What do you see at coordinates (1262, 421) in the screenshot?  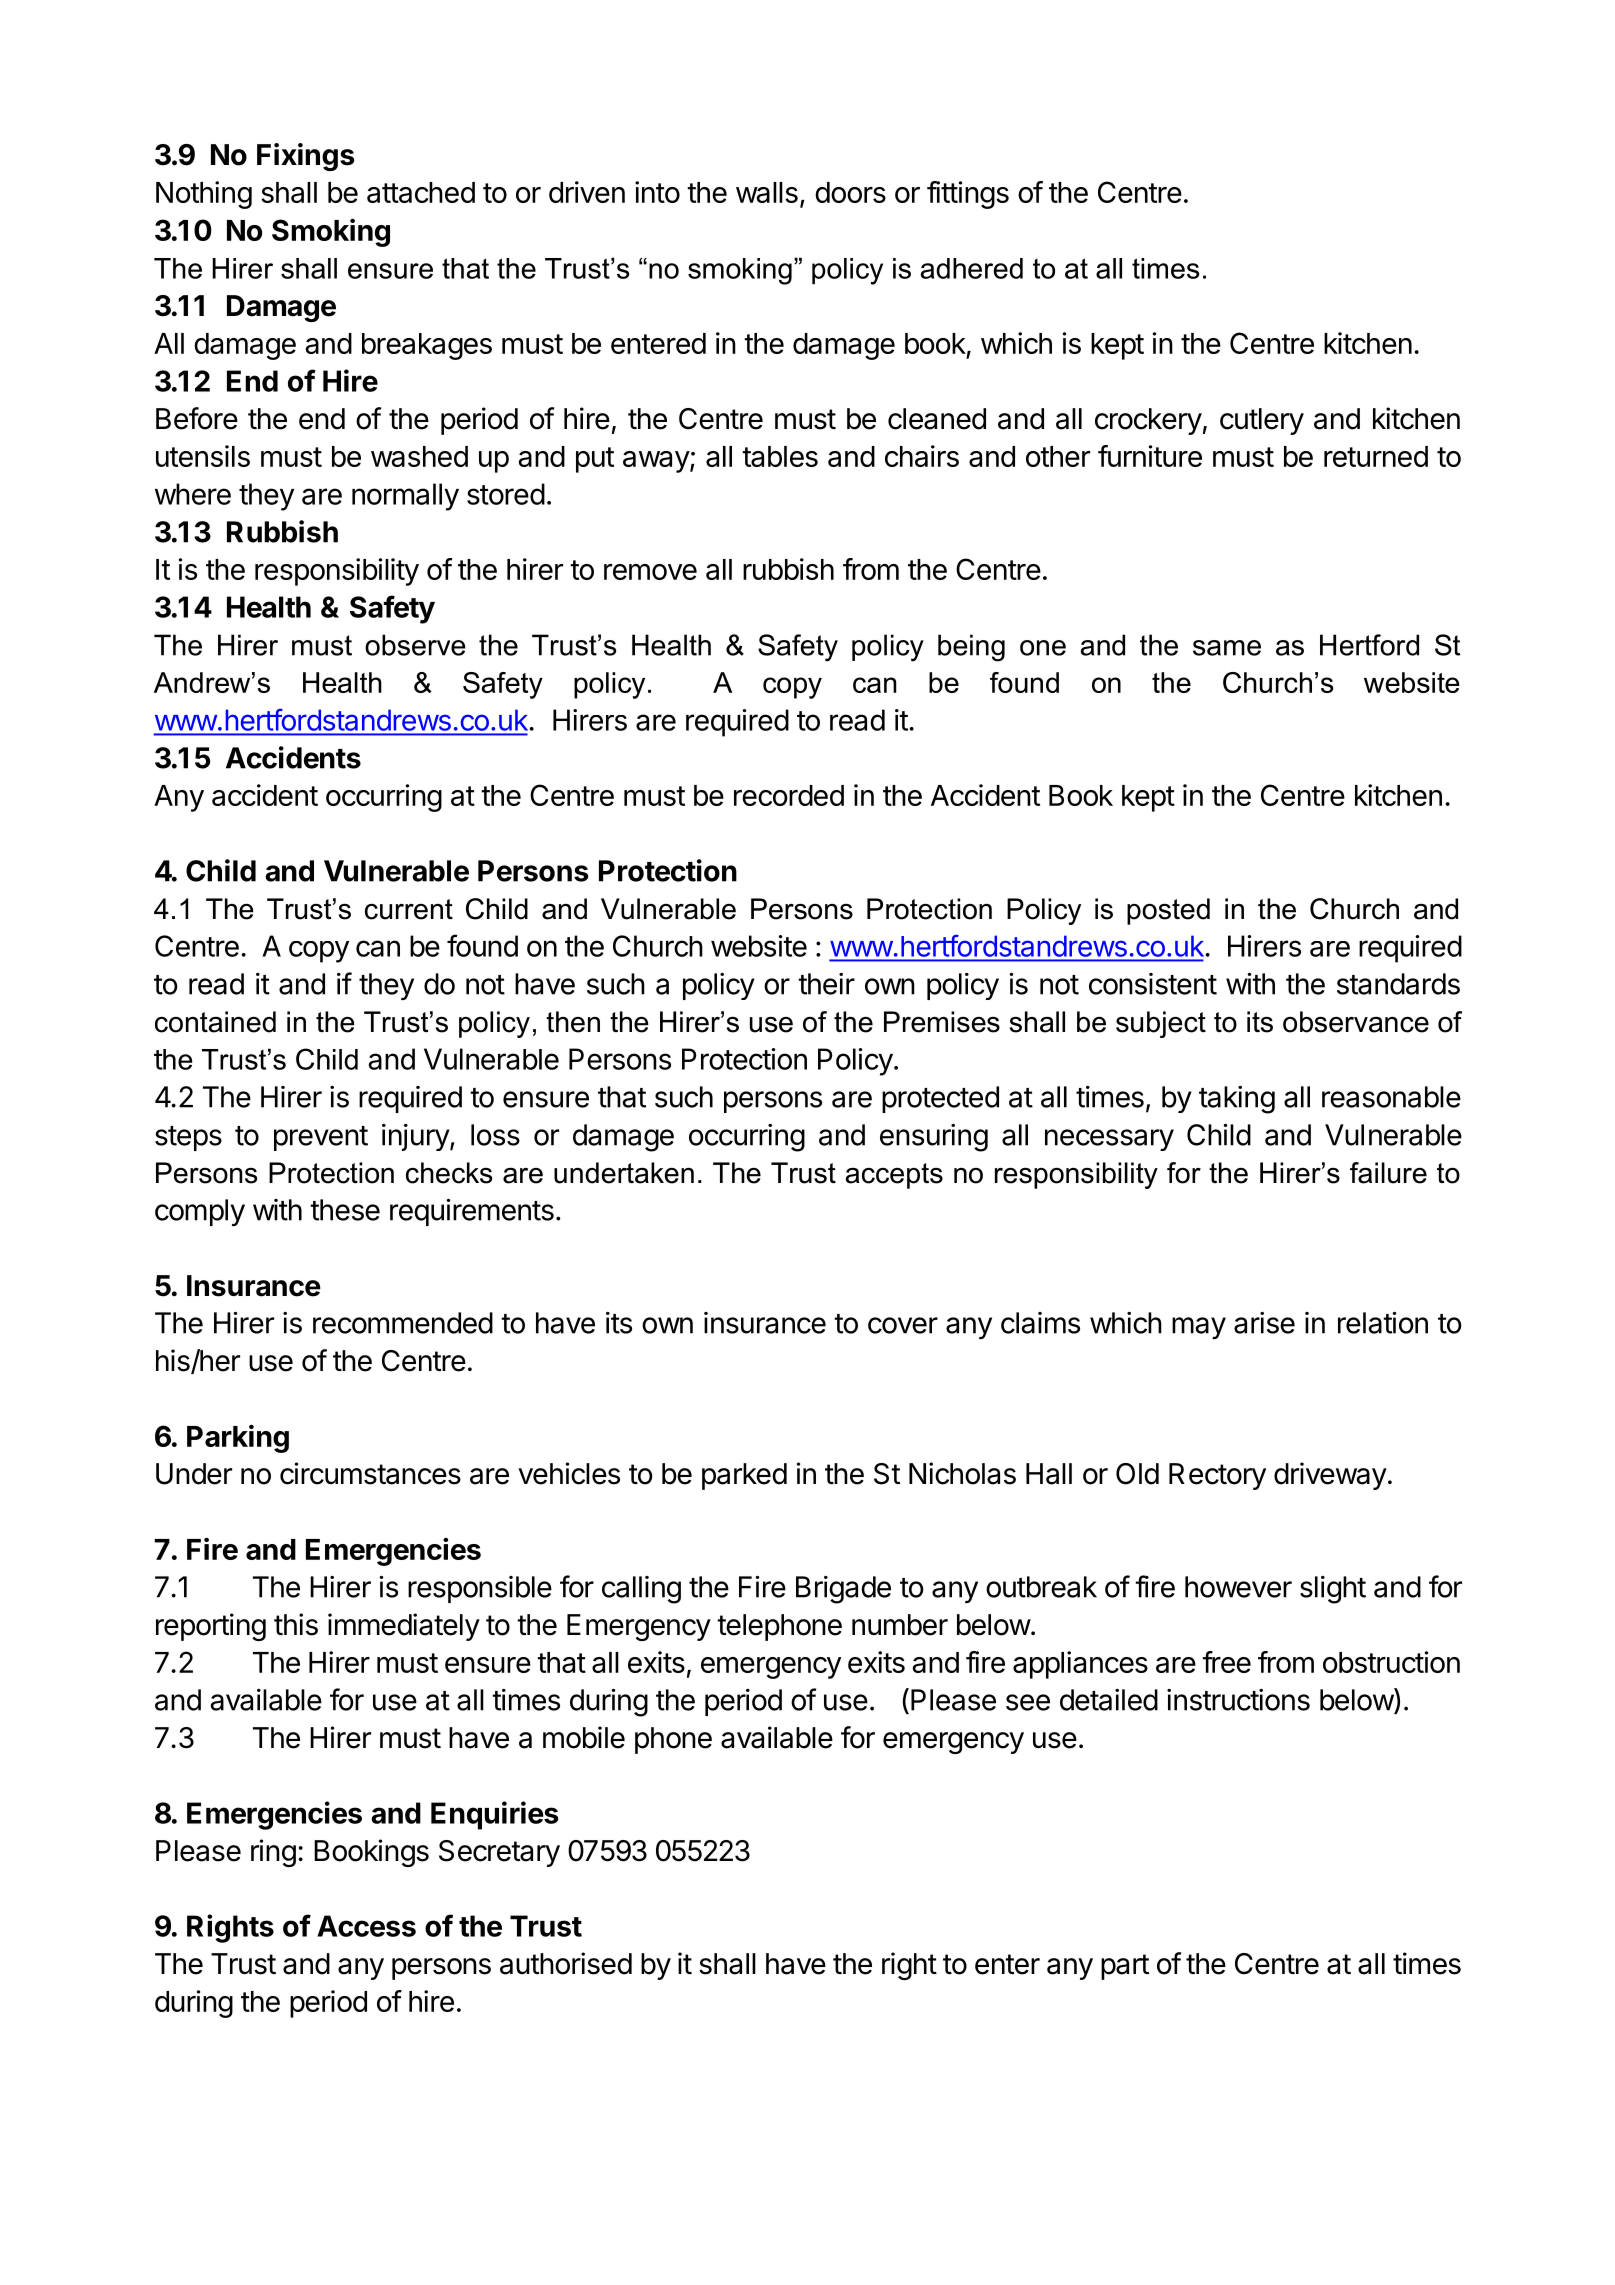 I see `cutlery` at bounding box center [1262, 421].
